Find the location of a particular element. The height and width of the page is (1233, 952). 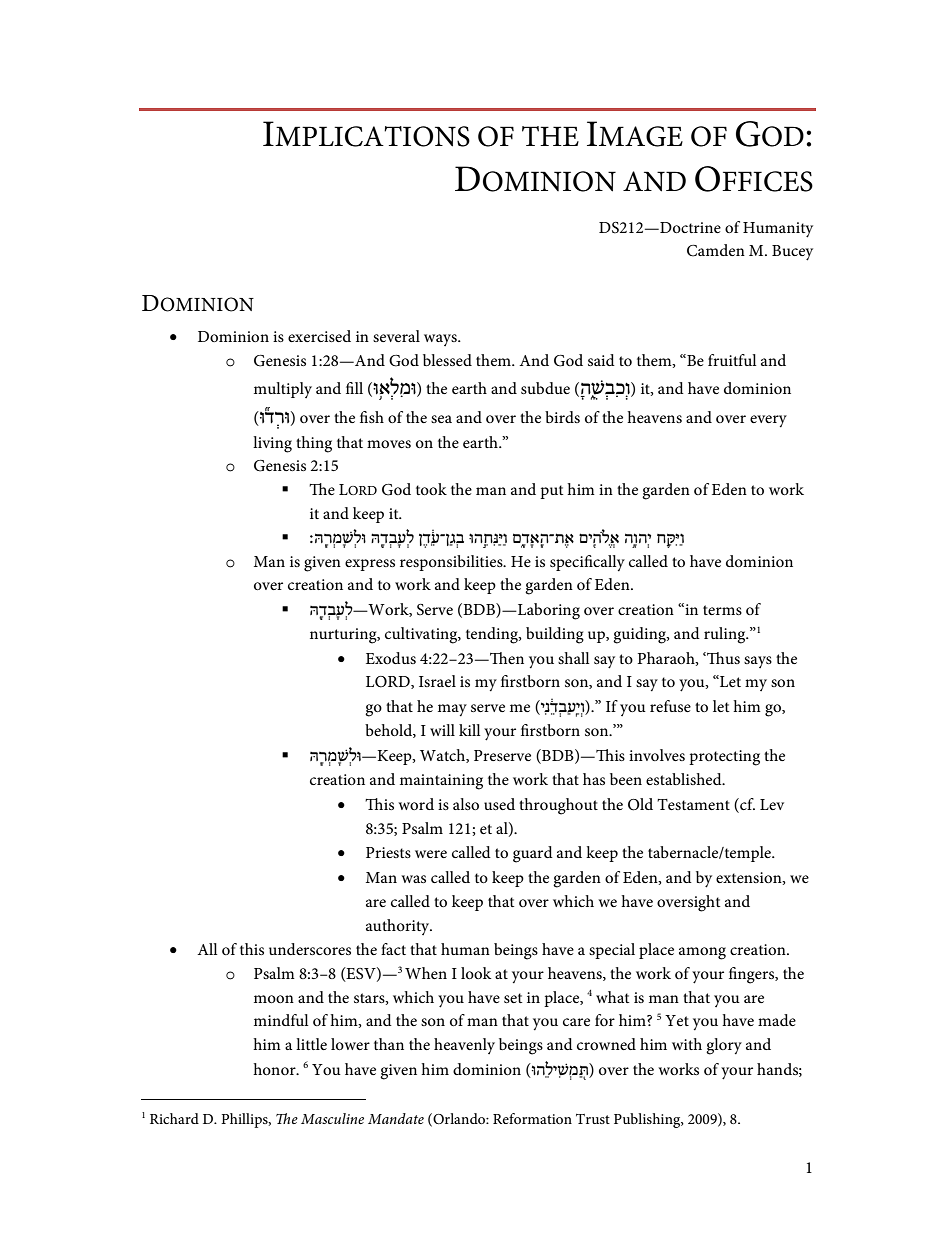

also is located at coordinates (466, 804).
